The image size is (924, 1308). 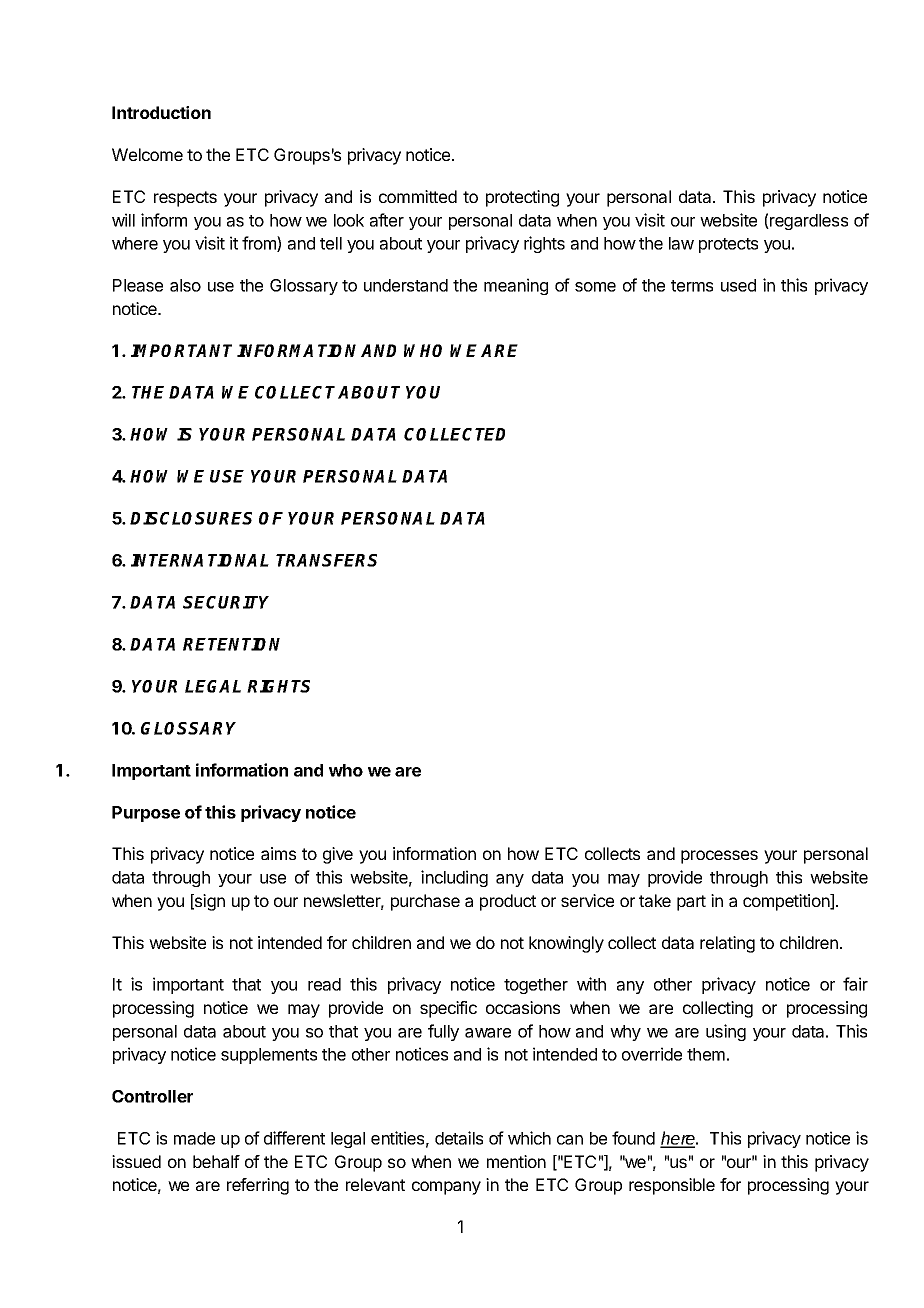 I want to click on Purpose, so click(x=146, y=814).
